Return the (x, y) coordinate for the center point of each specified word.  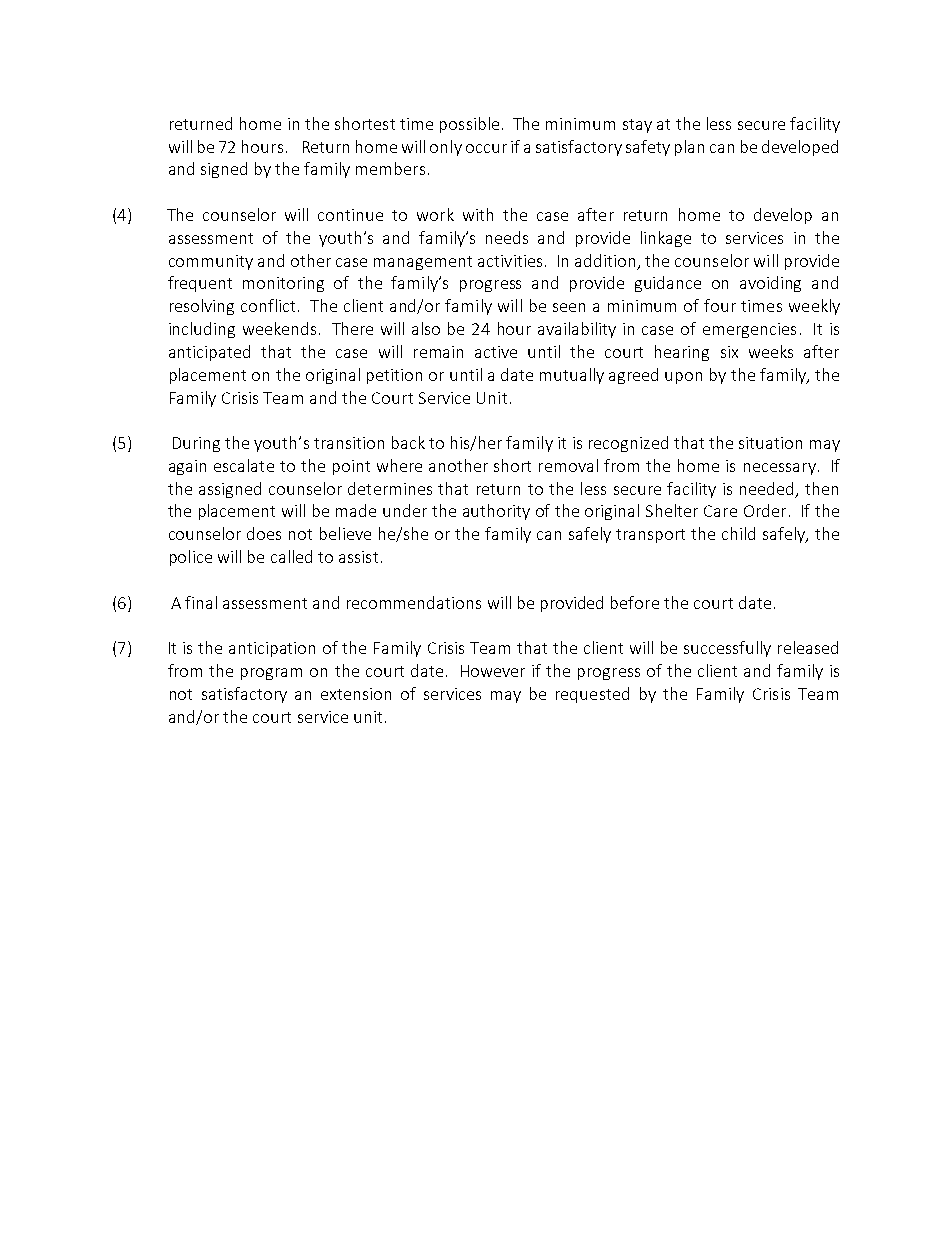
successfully (727, 649)
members (390, 168)
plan (689, 148)
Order (765, 510)
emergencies (749, 330)
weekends (279, 328)
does (264, 533)
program (271, 674)
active (496, 352)
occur (486, 148)
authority (496, 512)
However (493, 671)
